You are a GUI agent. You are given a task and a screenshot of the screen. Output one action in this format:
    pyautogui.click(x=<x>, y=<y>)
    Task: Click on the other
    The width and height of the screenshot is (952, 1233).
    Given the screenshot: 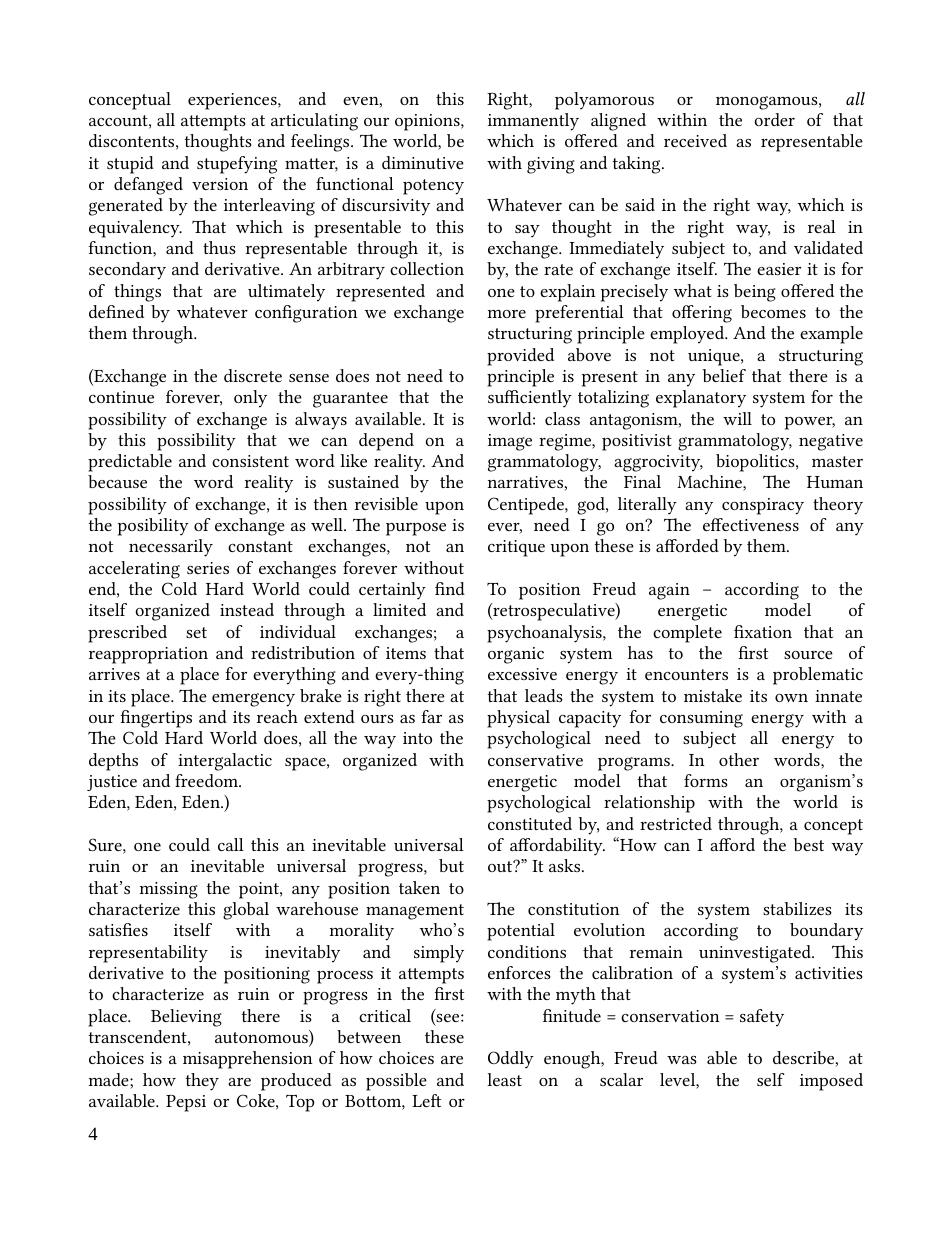 What is the action you would take?
    pyautogui.click(x=739, y=759)
